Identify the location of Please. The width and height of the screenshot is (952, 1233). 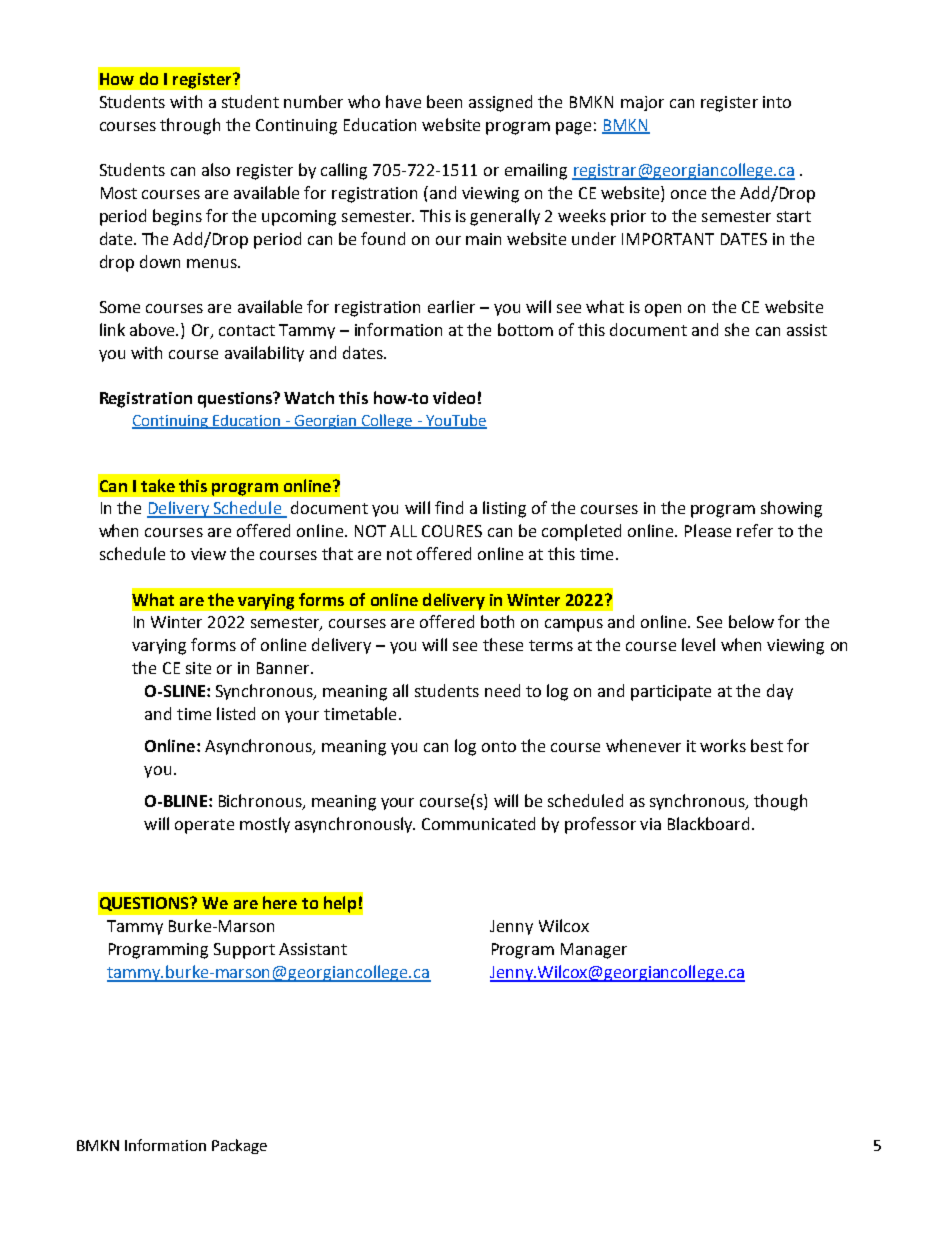
(708, 530).
